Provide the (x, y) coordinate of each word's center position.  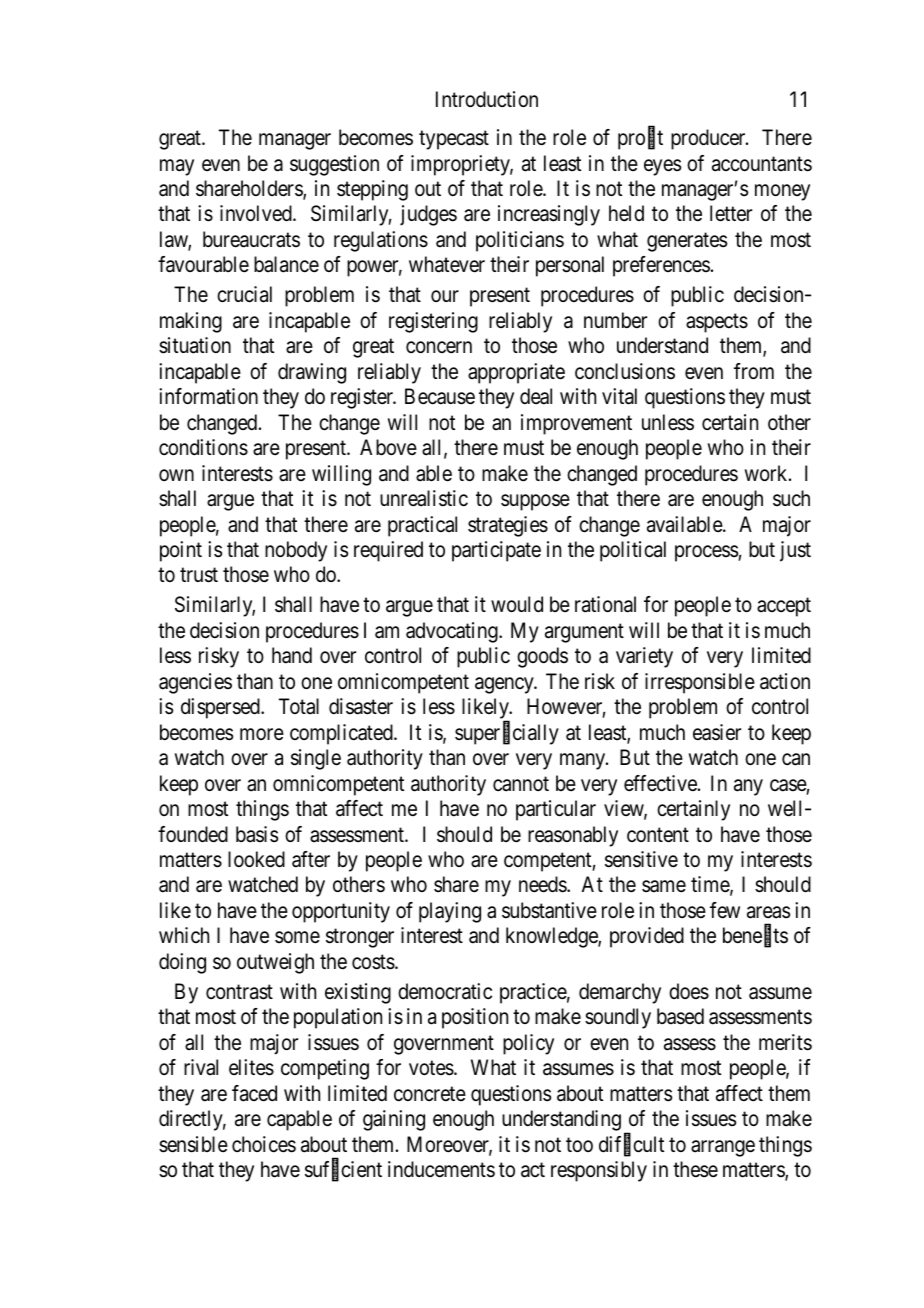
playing (450, 912)
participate (496, 551)
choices (264, 1144)
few (725, 910)
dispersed (221, 708)
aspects (717, 323)
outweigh (275, 963)
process (707, 553)
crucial (244, 294)
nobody (296, 551)
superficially (507, 734)
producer (709, 139)
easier (717, 732)
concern (439, 348)
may (177, 167)
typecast (454, 140)
